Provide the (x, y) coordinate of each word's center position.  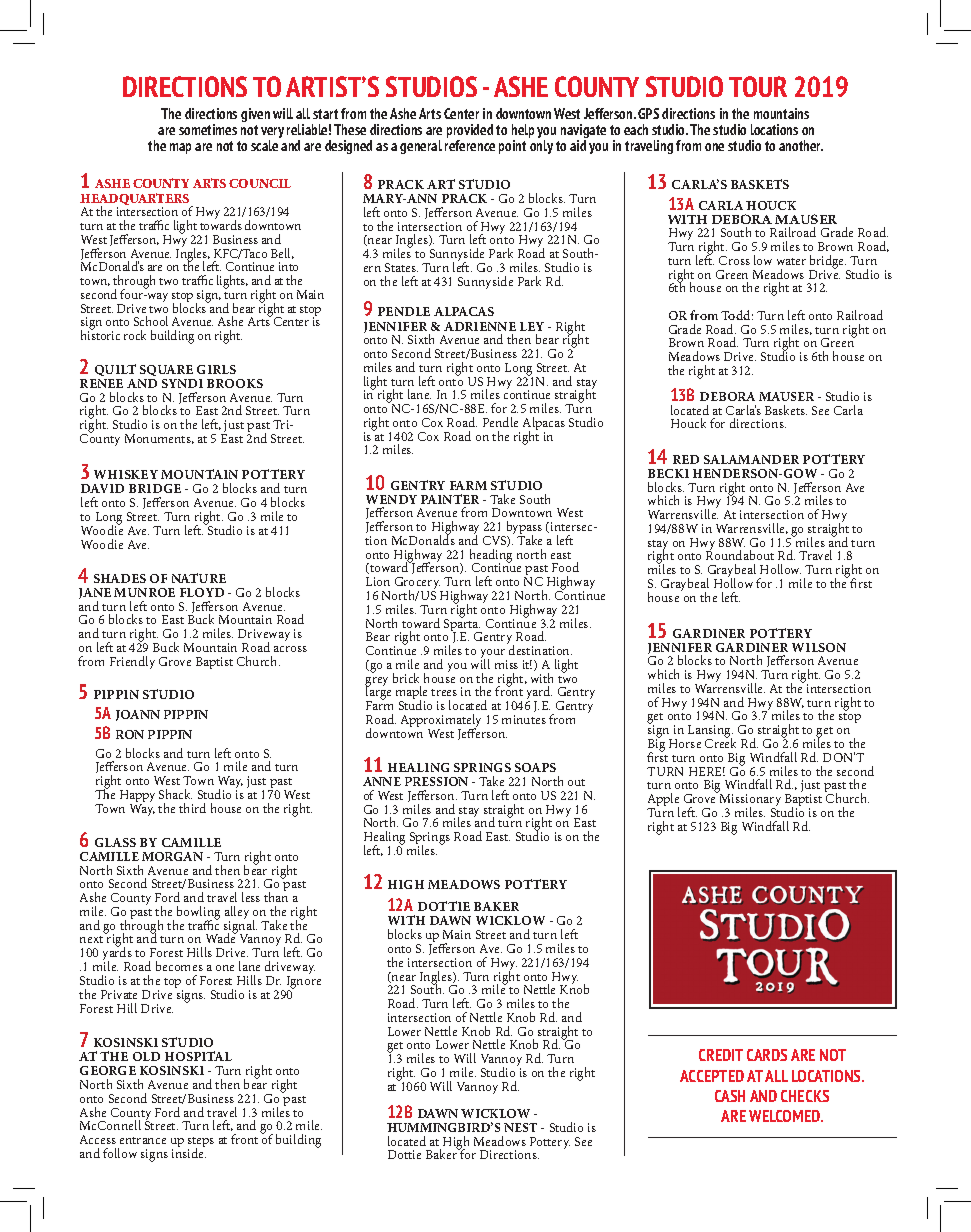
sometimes (208, 129)
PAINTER (450, 499)
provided (470, 132)
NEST (520, 1127)
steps (201, 1143)
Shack (175, 794)
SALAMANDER (751, 459)
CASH (730, 1096)
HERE (707, 771)
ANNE (382, 781)
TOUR (758, 86)
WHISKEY (126, 474)
